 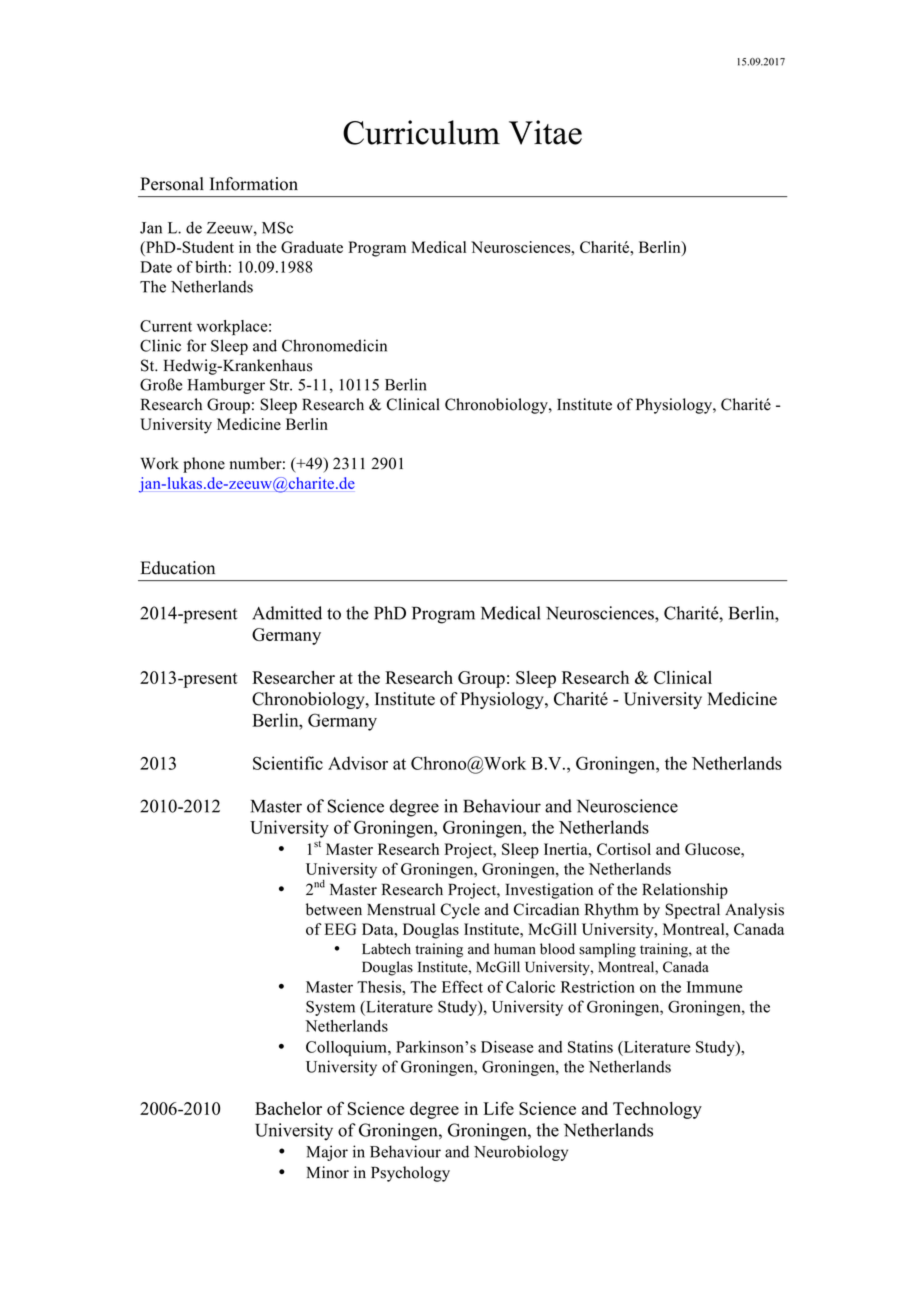 I want to click on Bachelor, so click(x=288, y=1108).
